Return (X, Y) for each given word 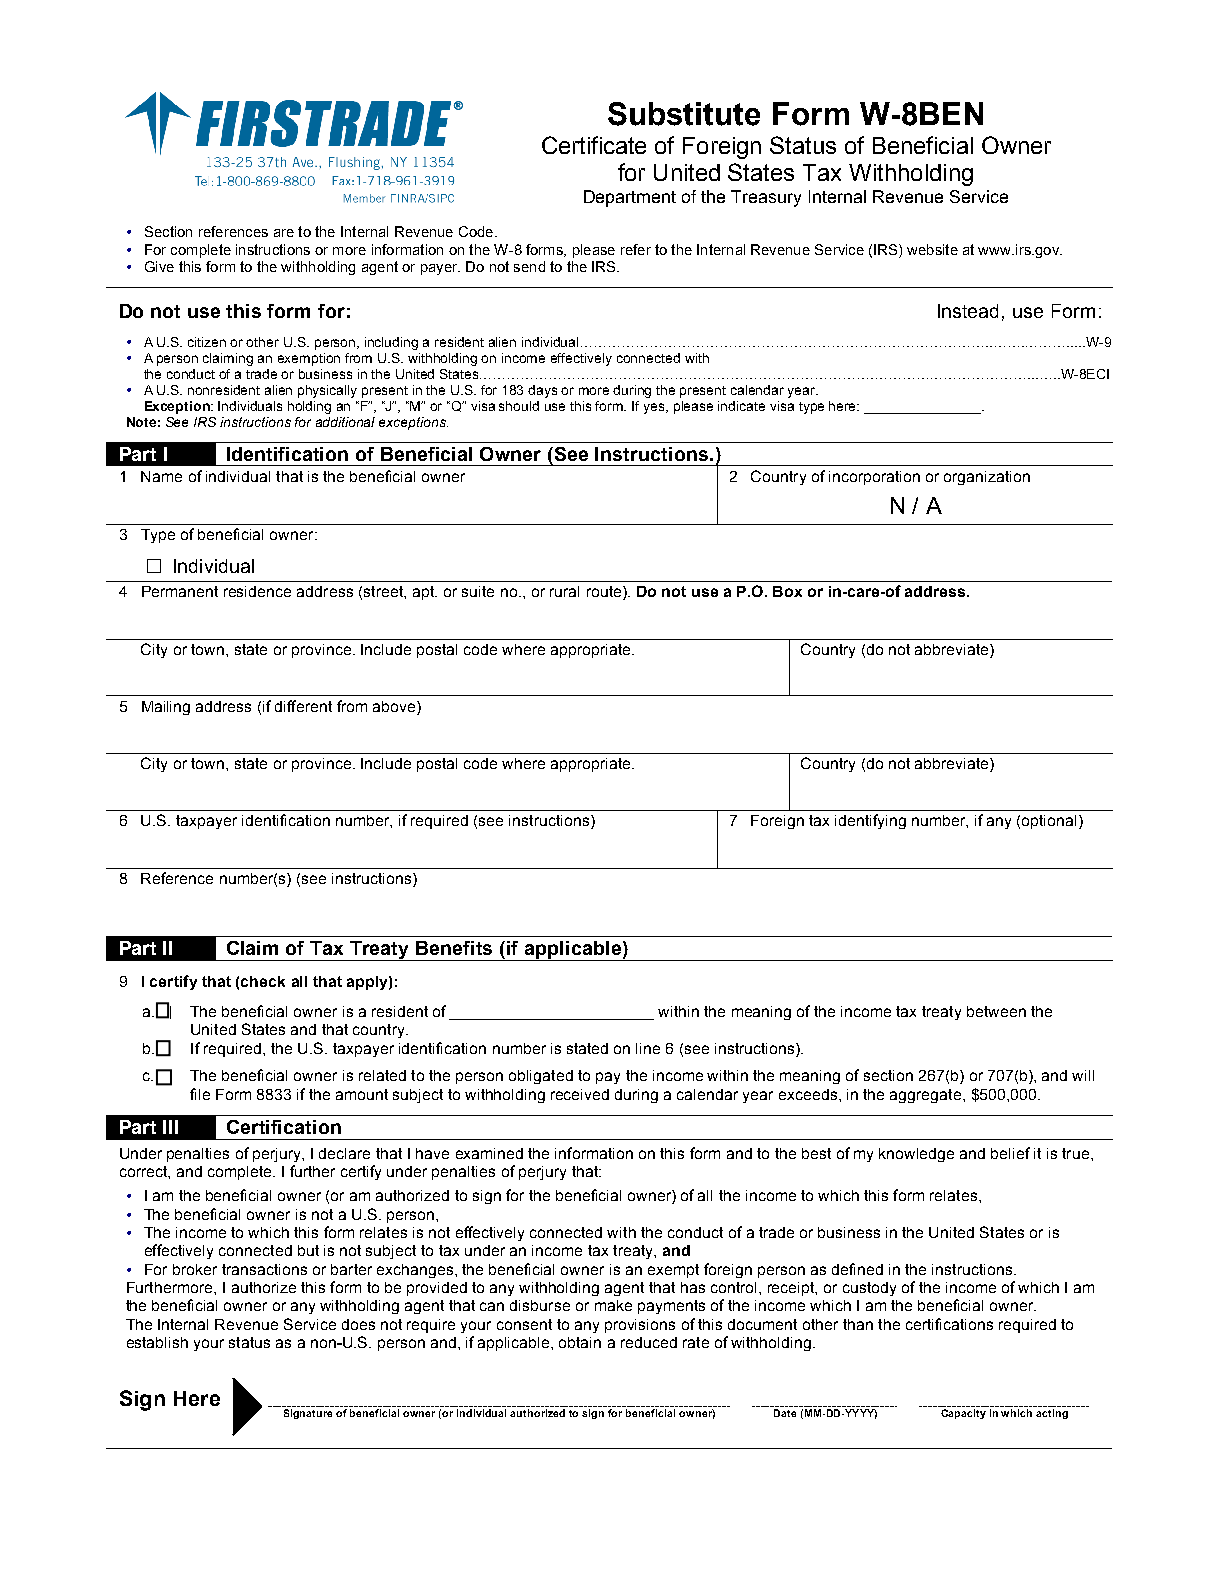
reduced (649, 1342)
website (932, 249)
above (395, 706)
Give (159, 266)
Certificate (594, 145)
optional (1049, 822)
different (303, 706)
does (358, 1324)
